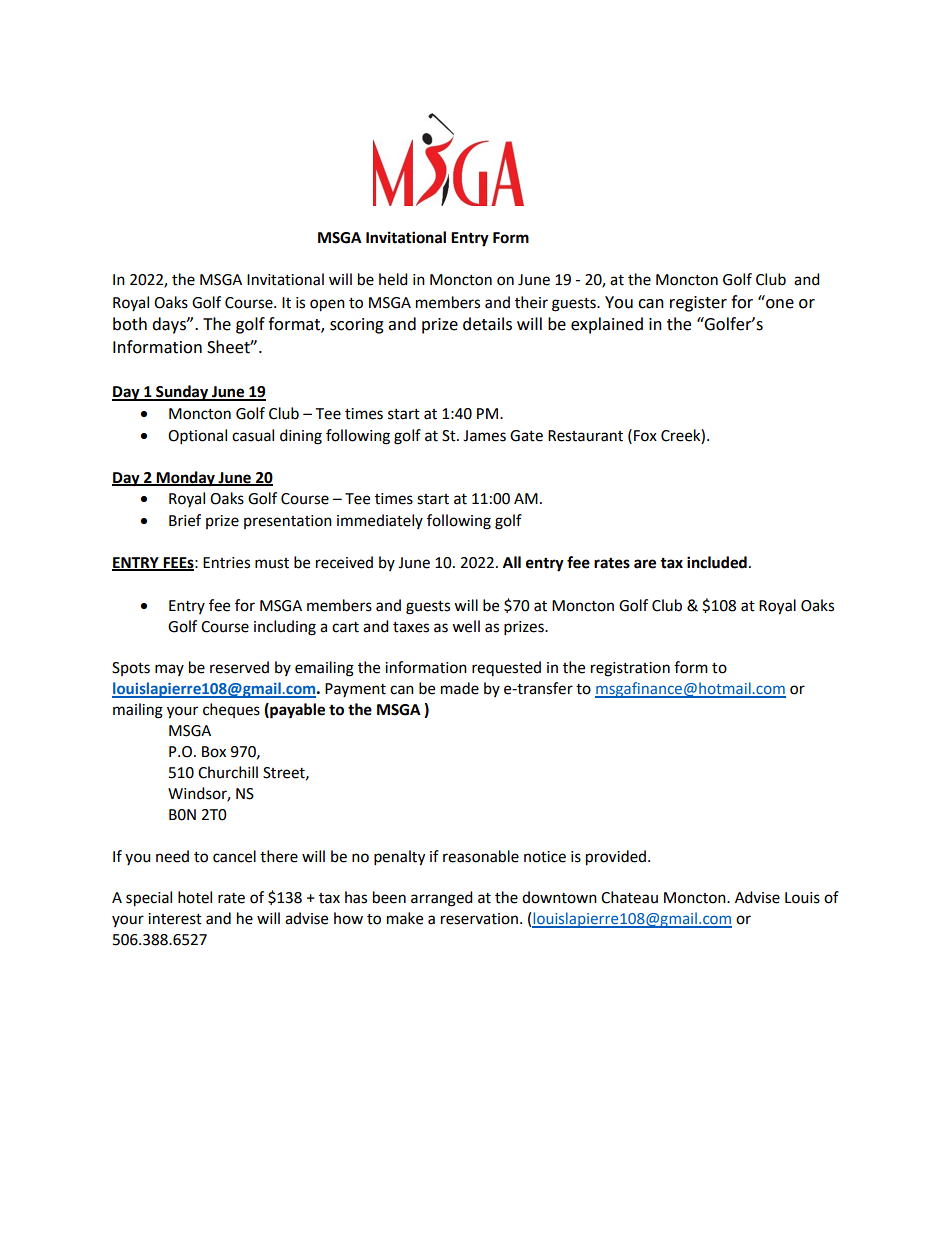 This screenshot has height=1233, width=952. Describe the element at coordinates (629, 897) in the screenshot. I see `Chateau` at that location.
